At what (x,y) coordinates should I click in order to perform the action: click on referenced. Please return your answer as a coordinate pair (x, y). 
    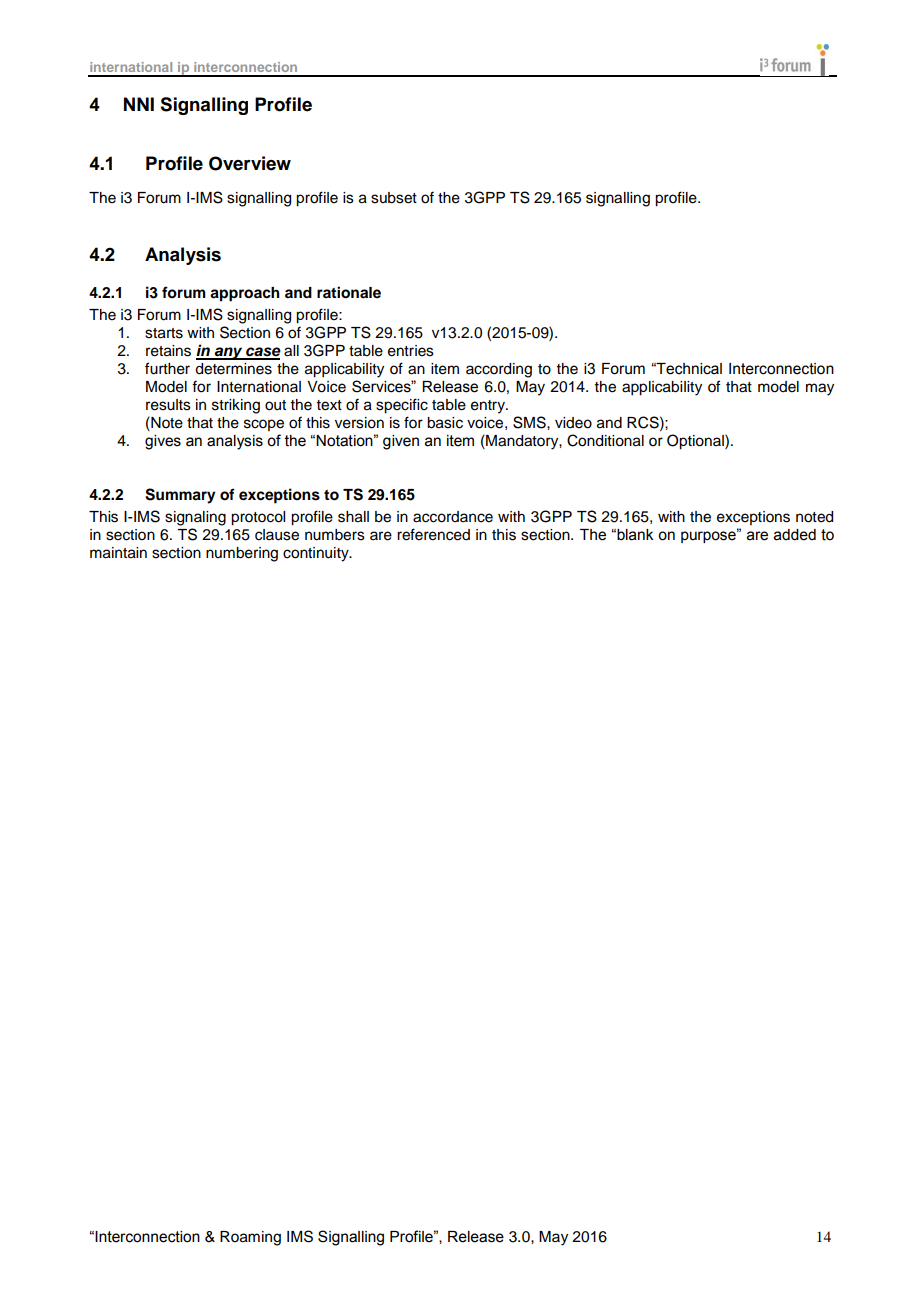
    Looking at the image, I should click on (433, 534).
